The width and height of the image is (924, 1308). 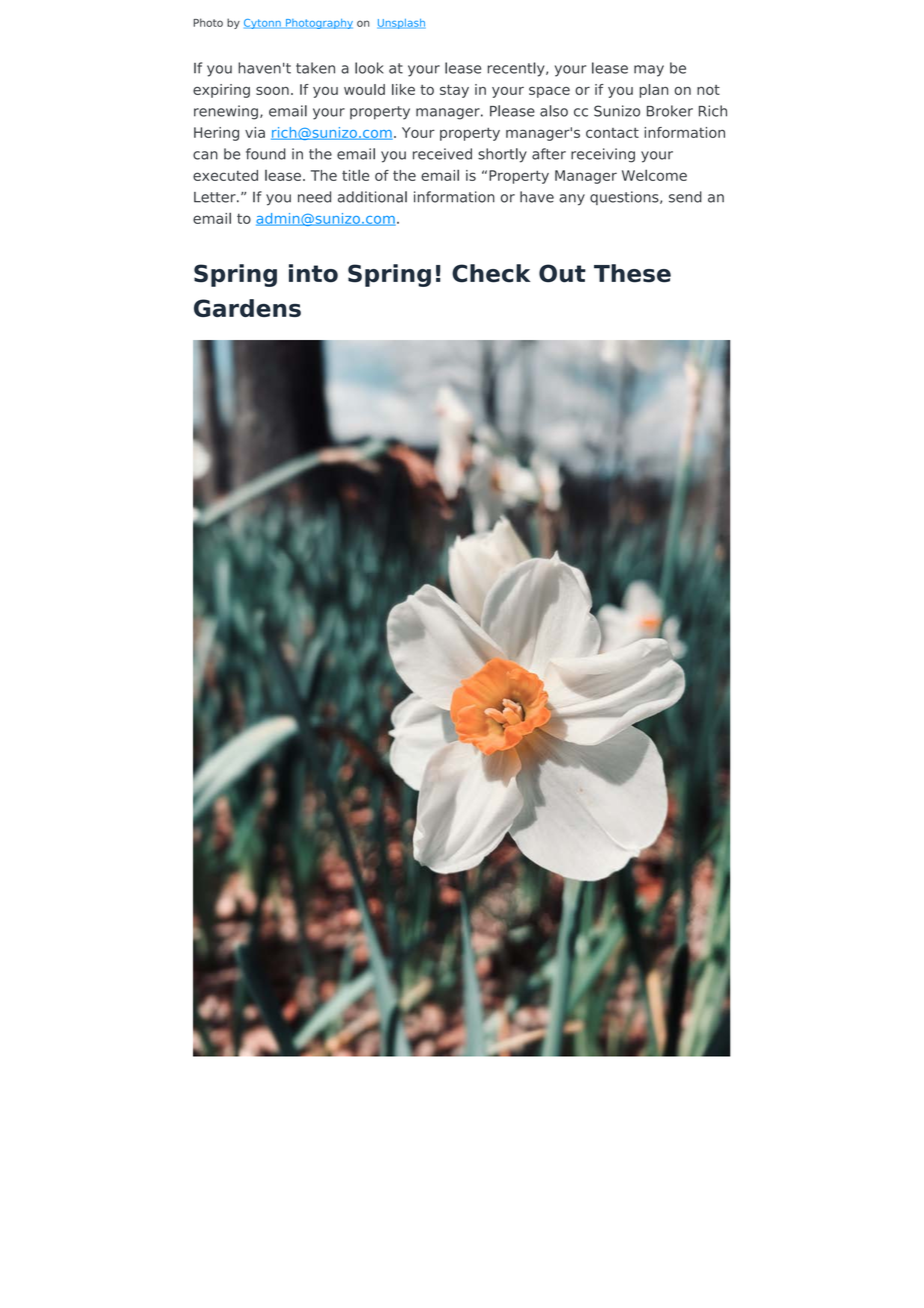 What do you see at coordinates (255, 132) in the image?
I see `via` at bounding box center [255, 132].
